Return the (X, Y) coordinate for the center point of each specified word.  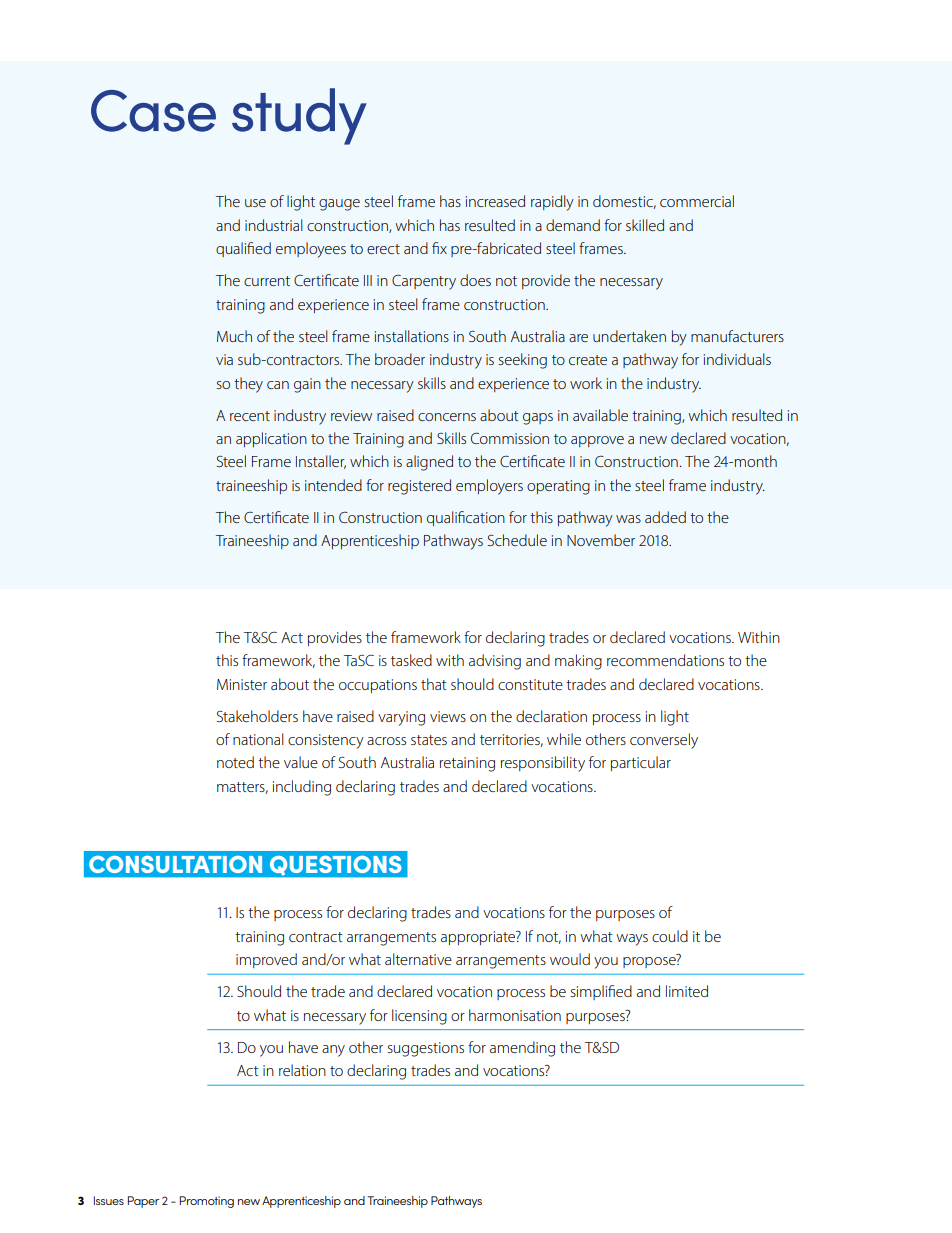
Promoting (207, 1202)
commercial (697, 201)
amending (522, 1049)
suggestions (426, 1049)
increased (495, 201)
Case (153, 111)
